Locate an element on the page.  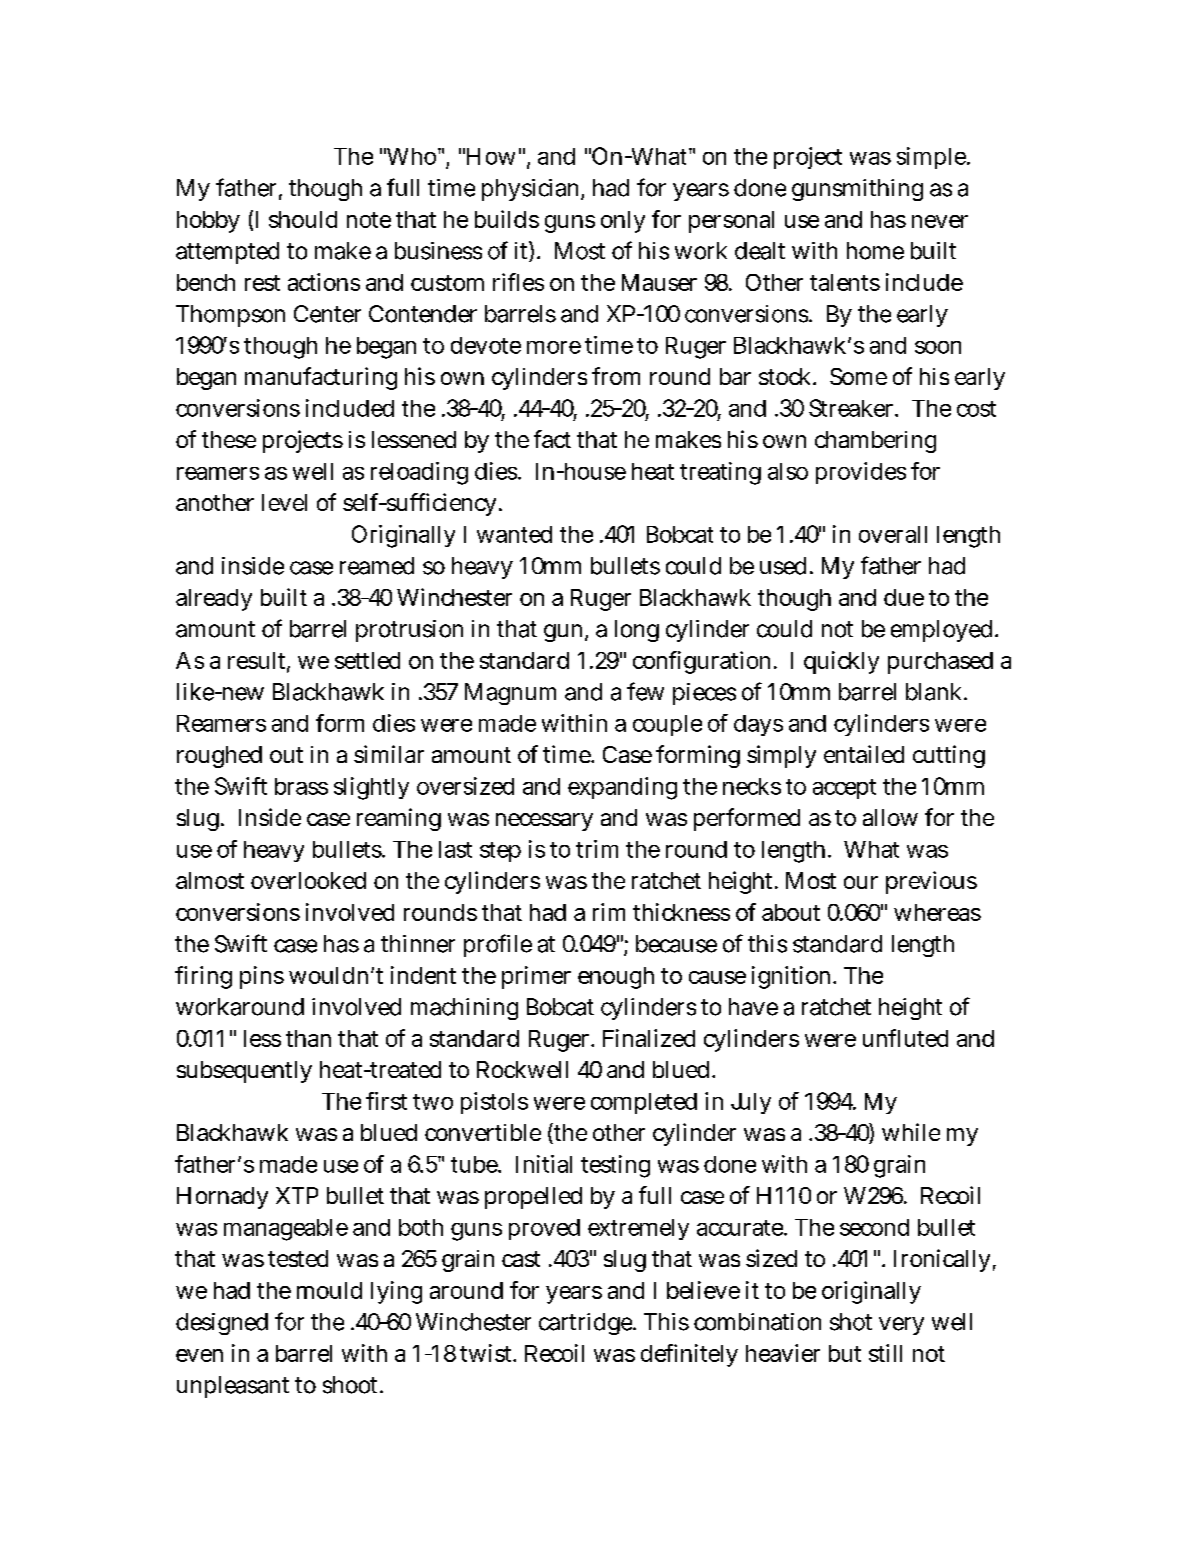
while is located at coordinates (911, 1132).
